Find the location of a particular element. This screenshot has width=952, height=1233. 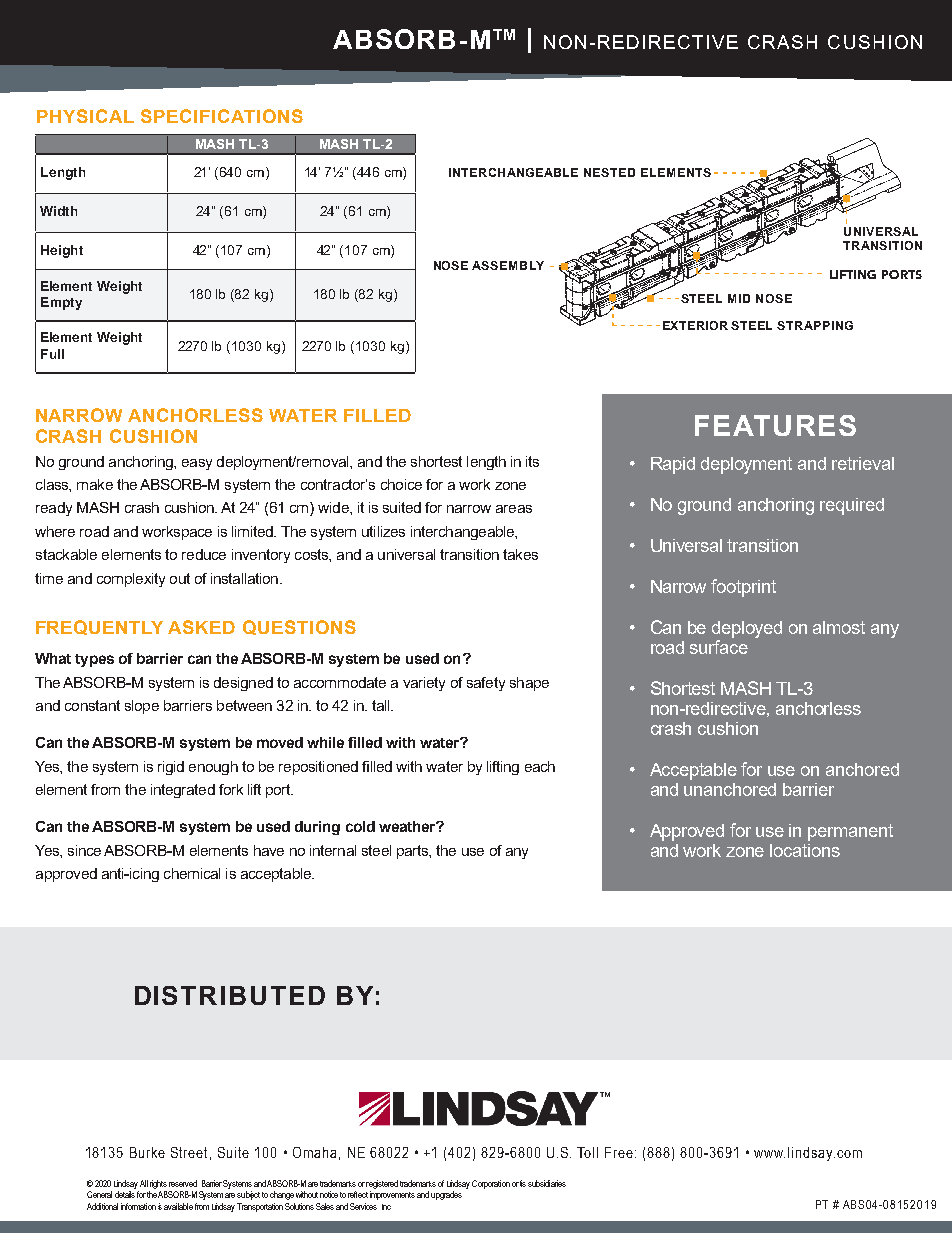

rights is located at coordinates (158, 1186).
